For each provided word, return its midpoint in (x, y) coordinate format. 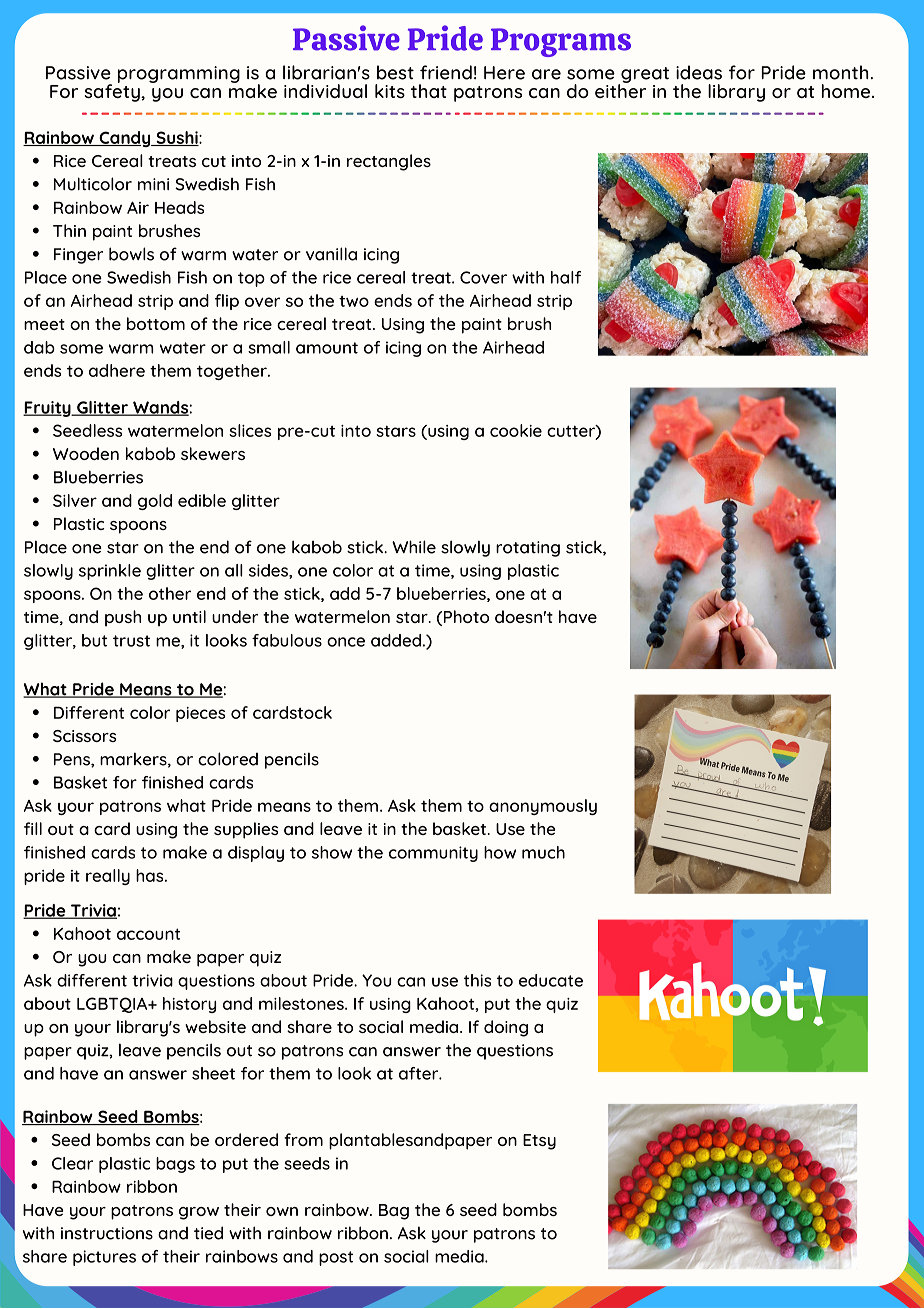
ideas (699, 72)
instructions (107, 1233)
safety (113, 92)
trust (131, 641)
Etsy (539, 1142)
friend (446, 72)
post (336, 1258)
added (396, 640)
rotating (528, 549)
